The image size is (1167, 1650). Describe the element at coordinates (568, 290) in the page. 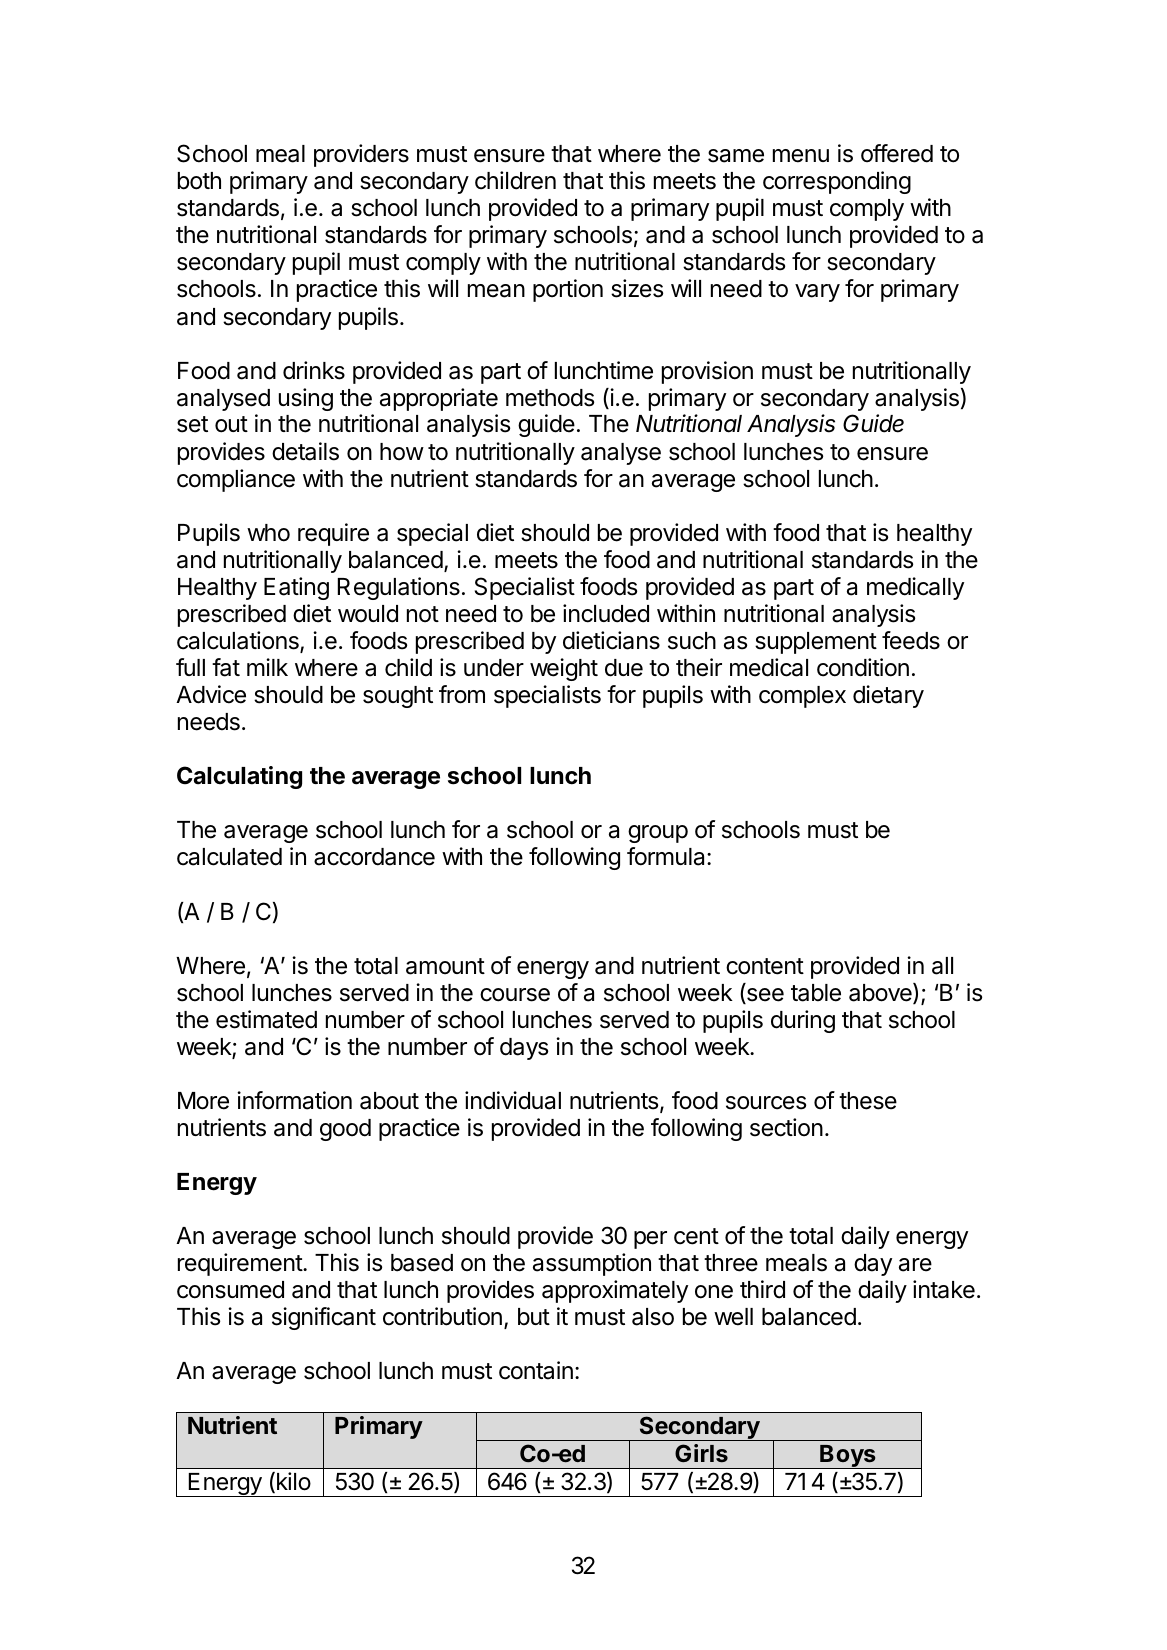

I see `portion` at that location.
